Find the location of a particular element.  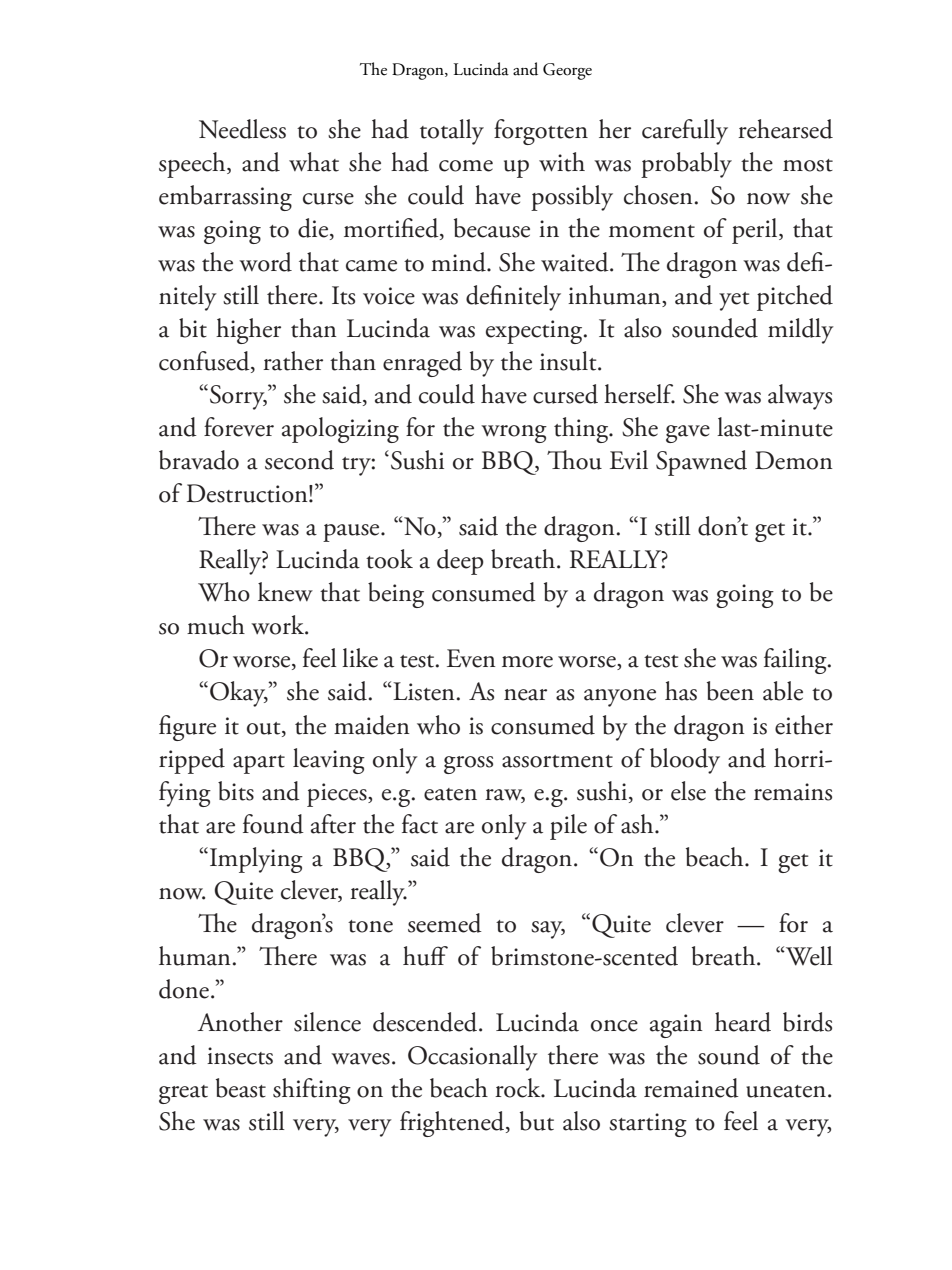

gross is located at coordinates (468, 765).
